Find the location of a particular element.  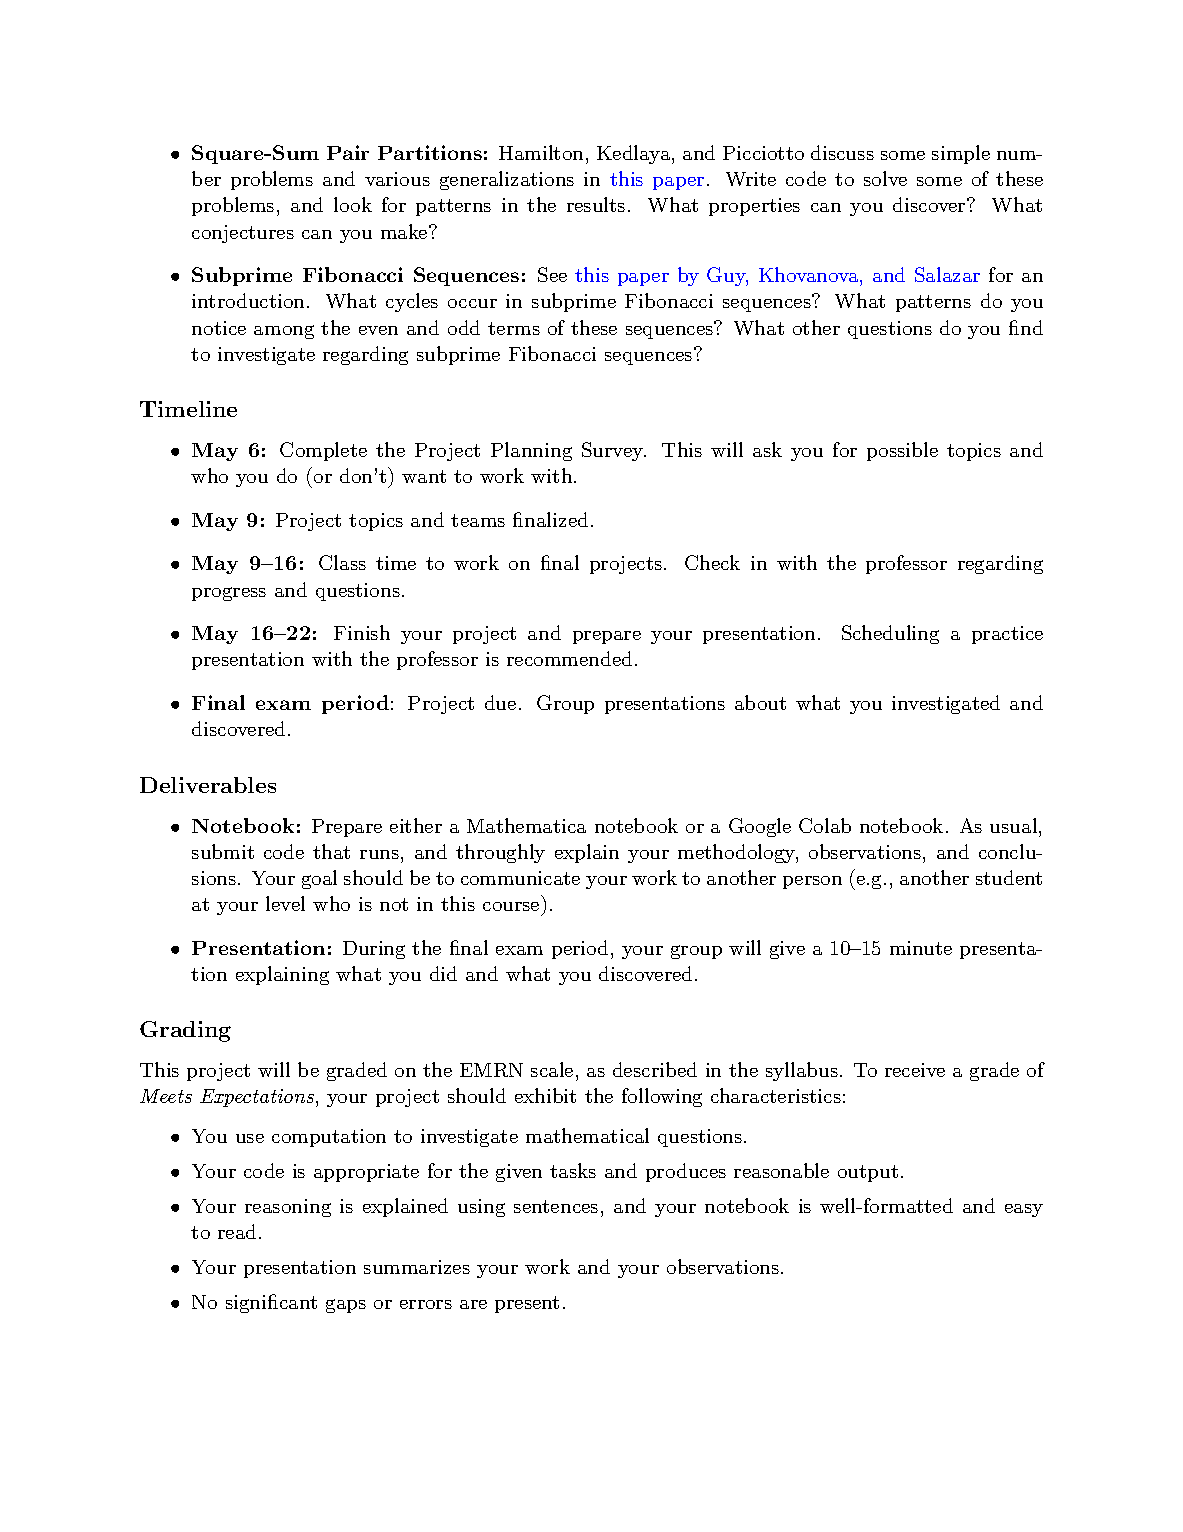

conjectures is located at coordinates (243, 234).
